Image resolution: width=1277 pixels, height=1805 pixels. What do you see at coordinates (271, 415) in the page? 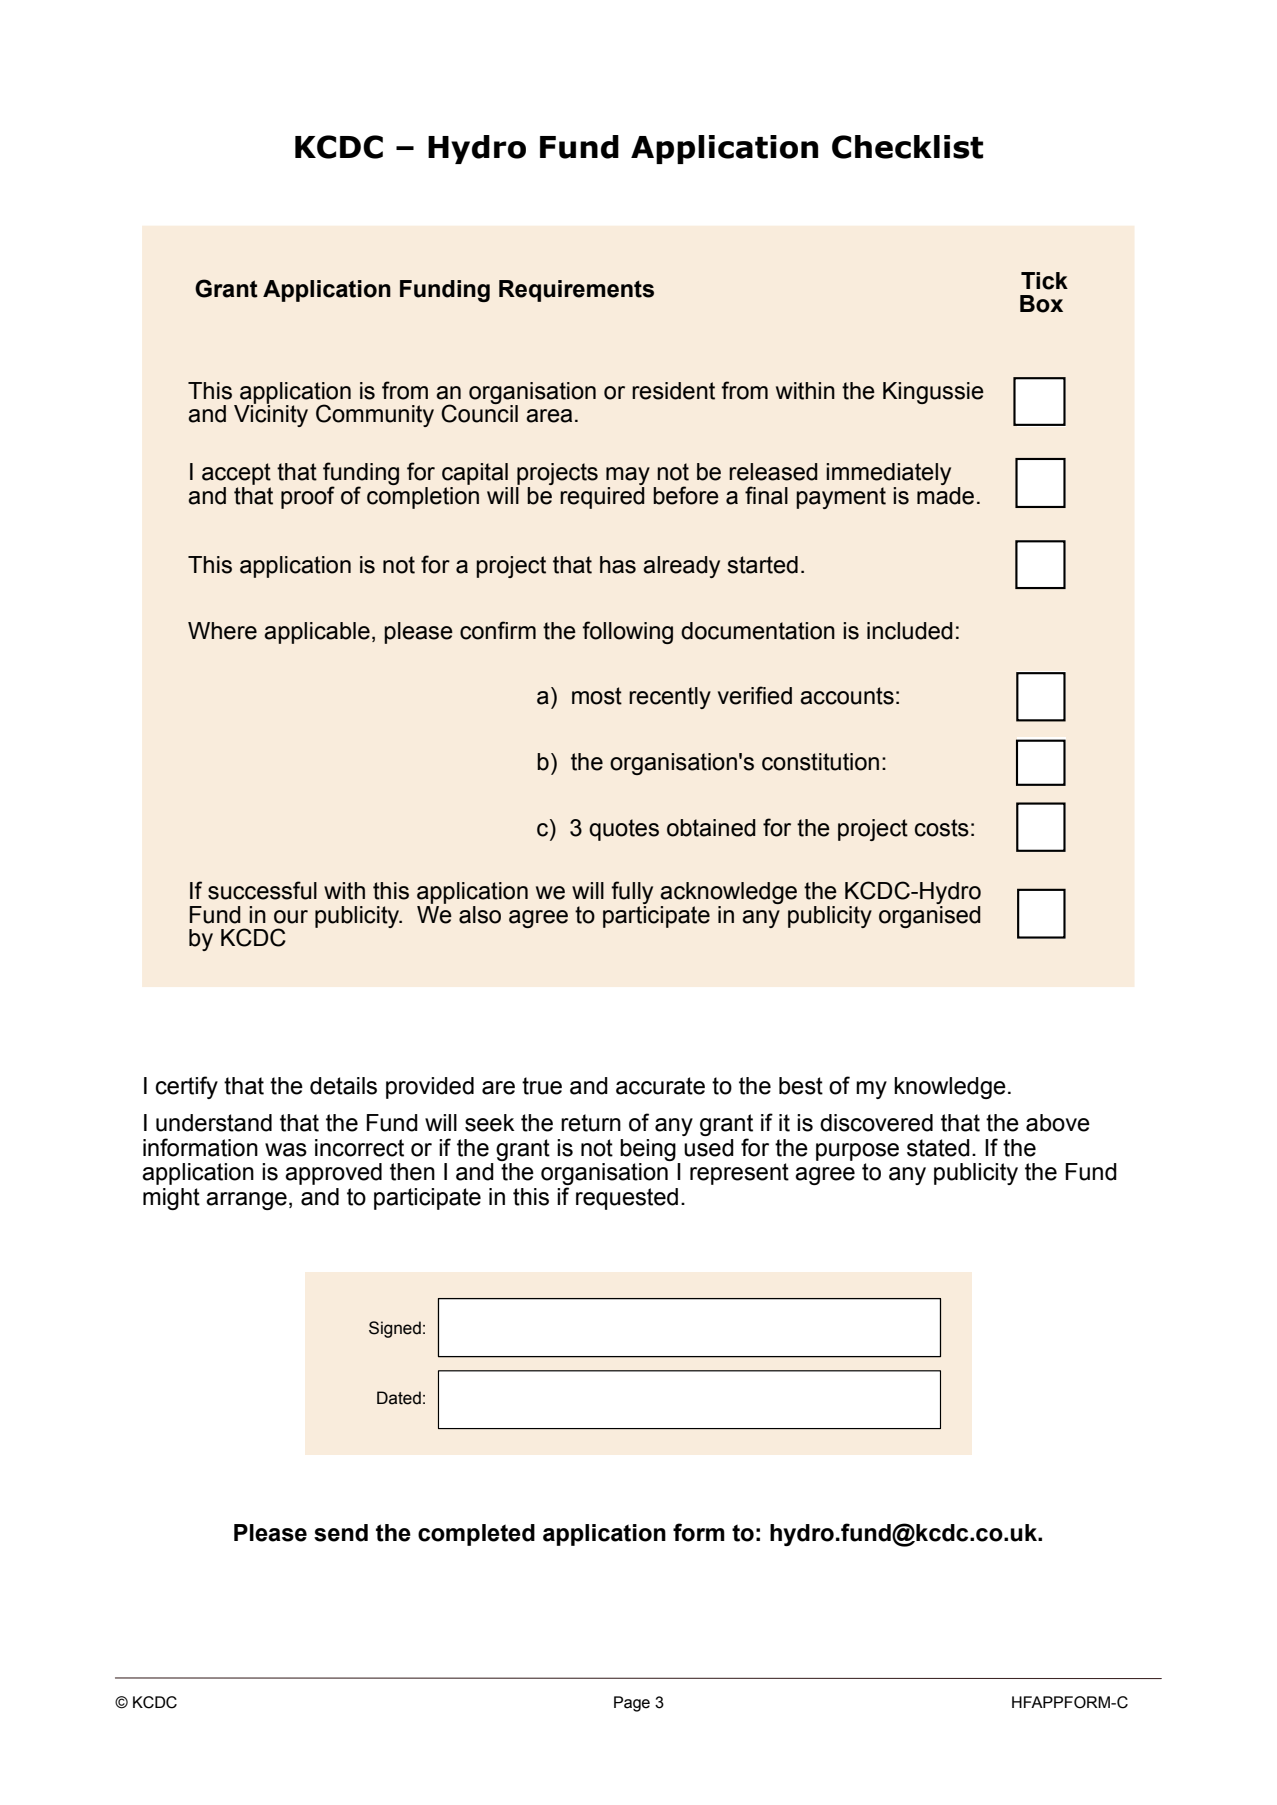
I see `Vicinity` at bounding box center [271, 415].
